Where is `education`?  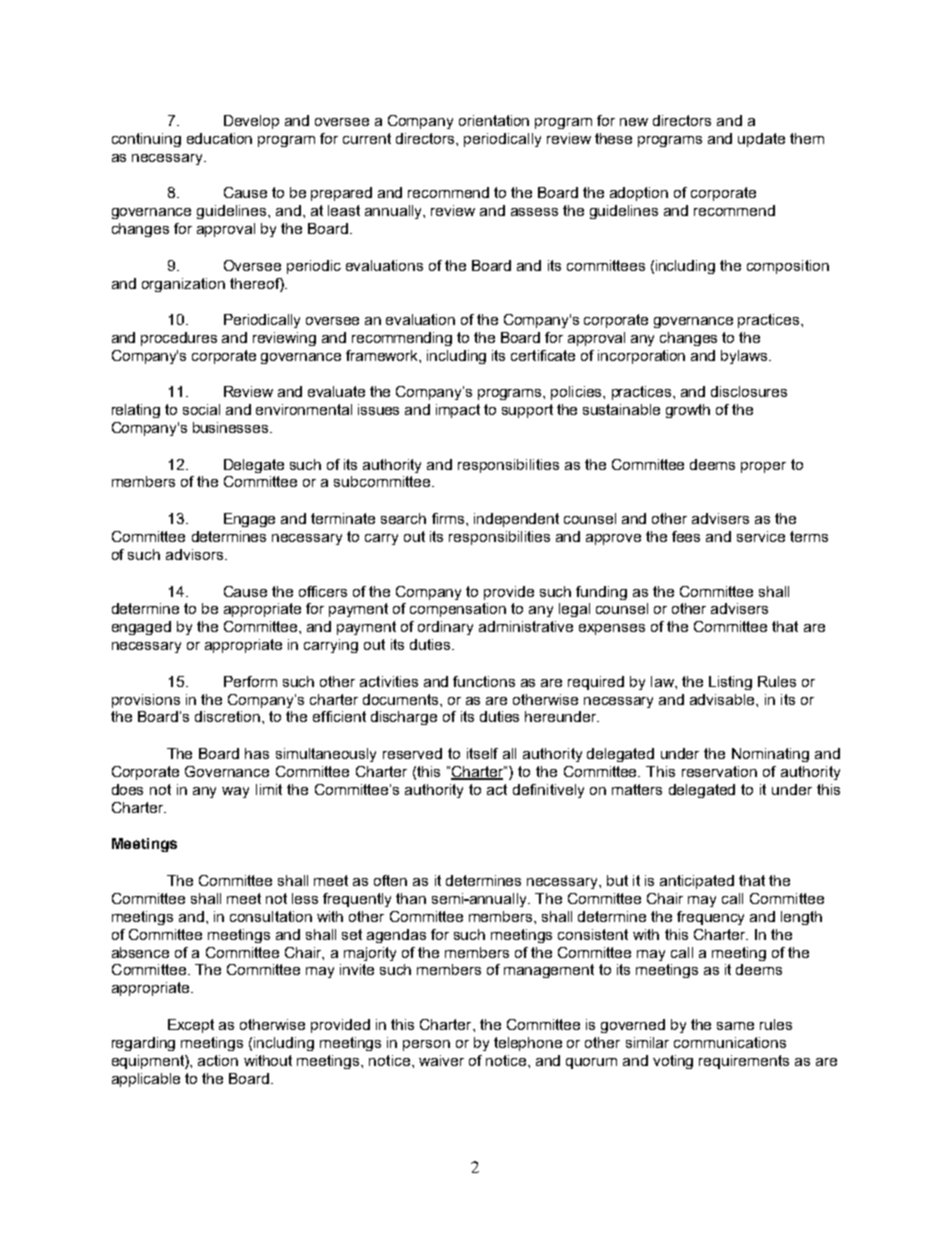
education is located at coordinates (219, 138).
